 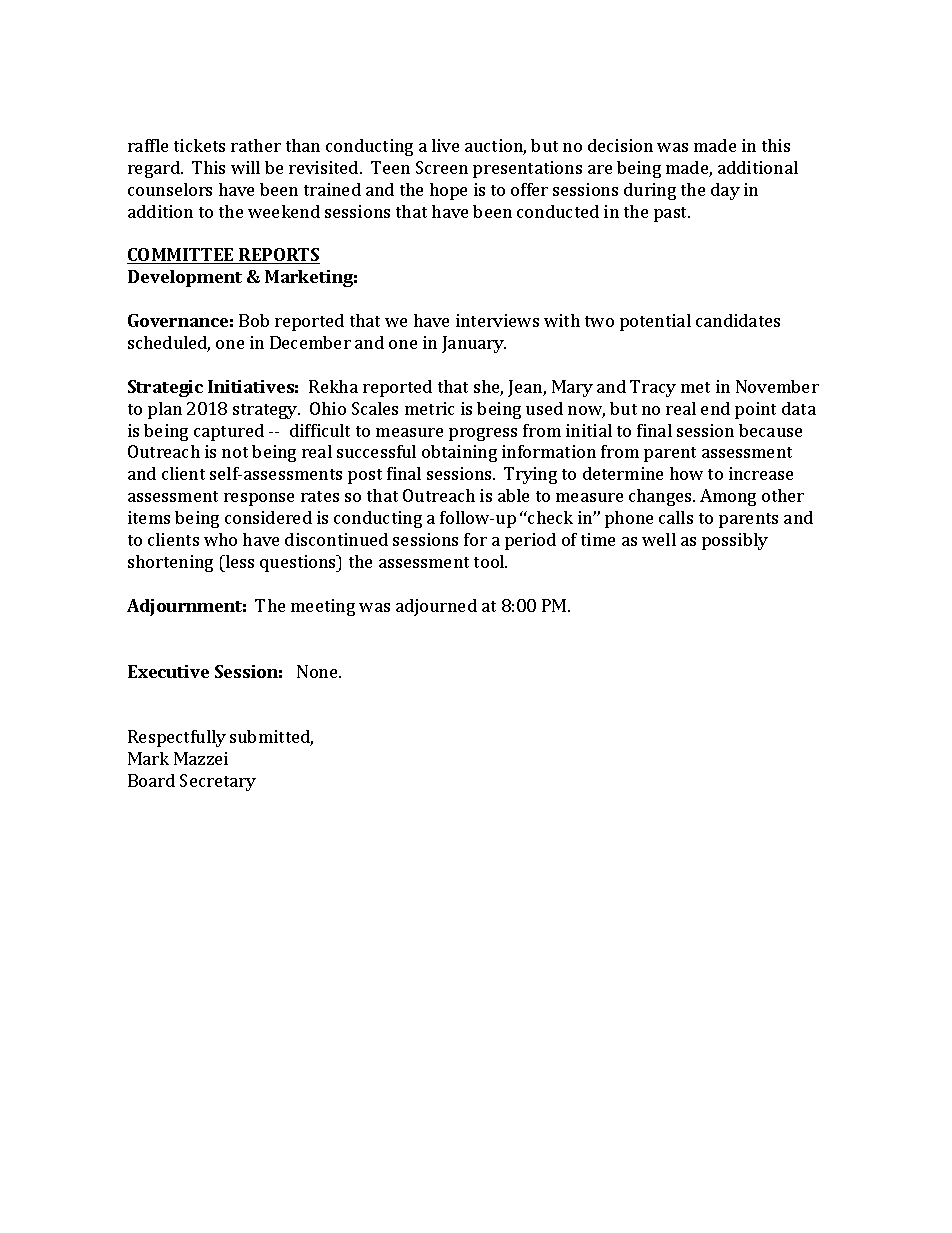 What do you see at coordinates (442, 167) in the page?
I see `Screen` at bounding box center [442, 167].
